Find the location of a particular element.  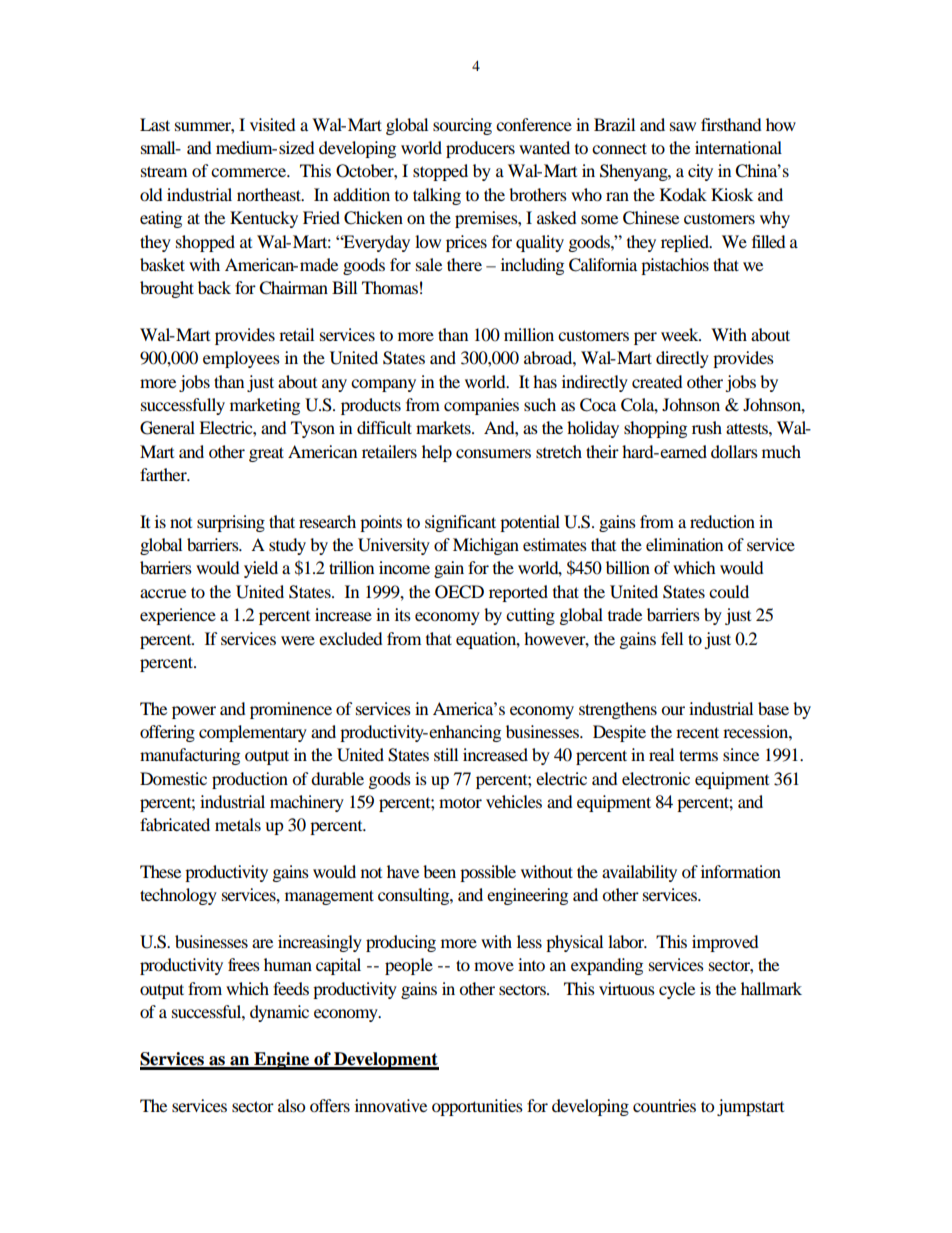

countries is located at coordinates (664, 1105).
